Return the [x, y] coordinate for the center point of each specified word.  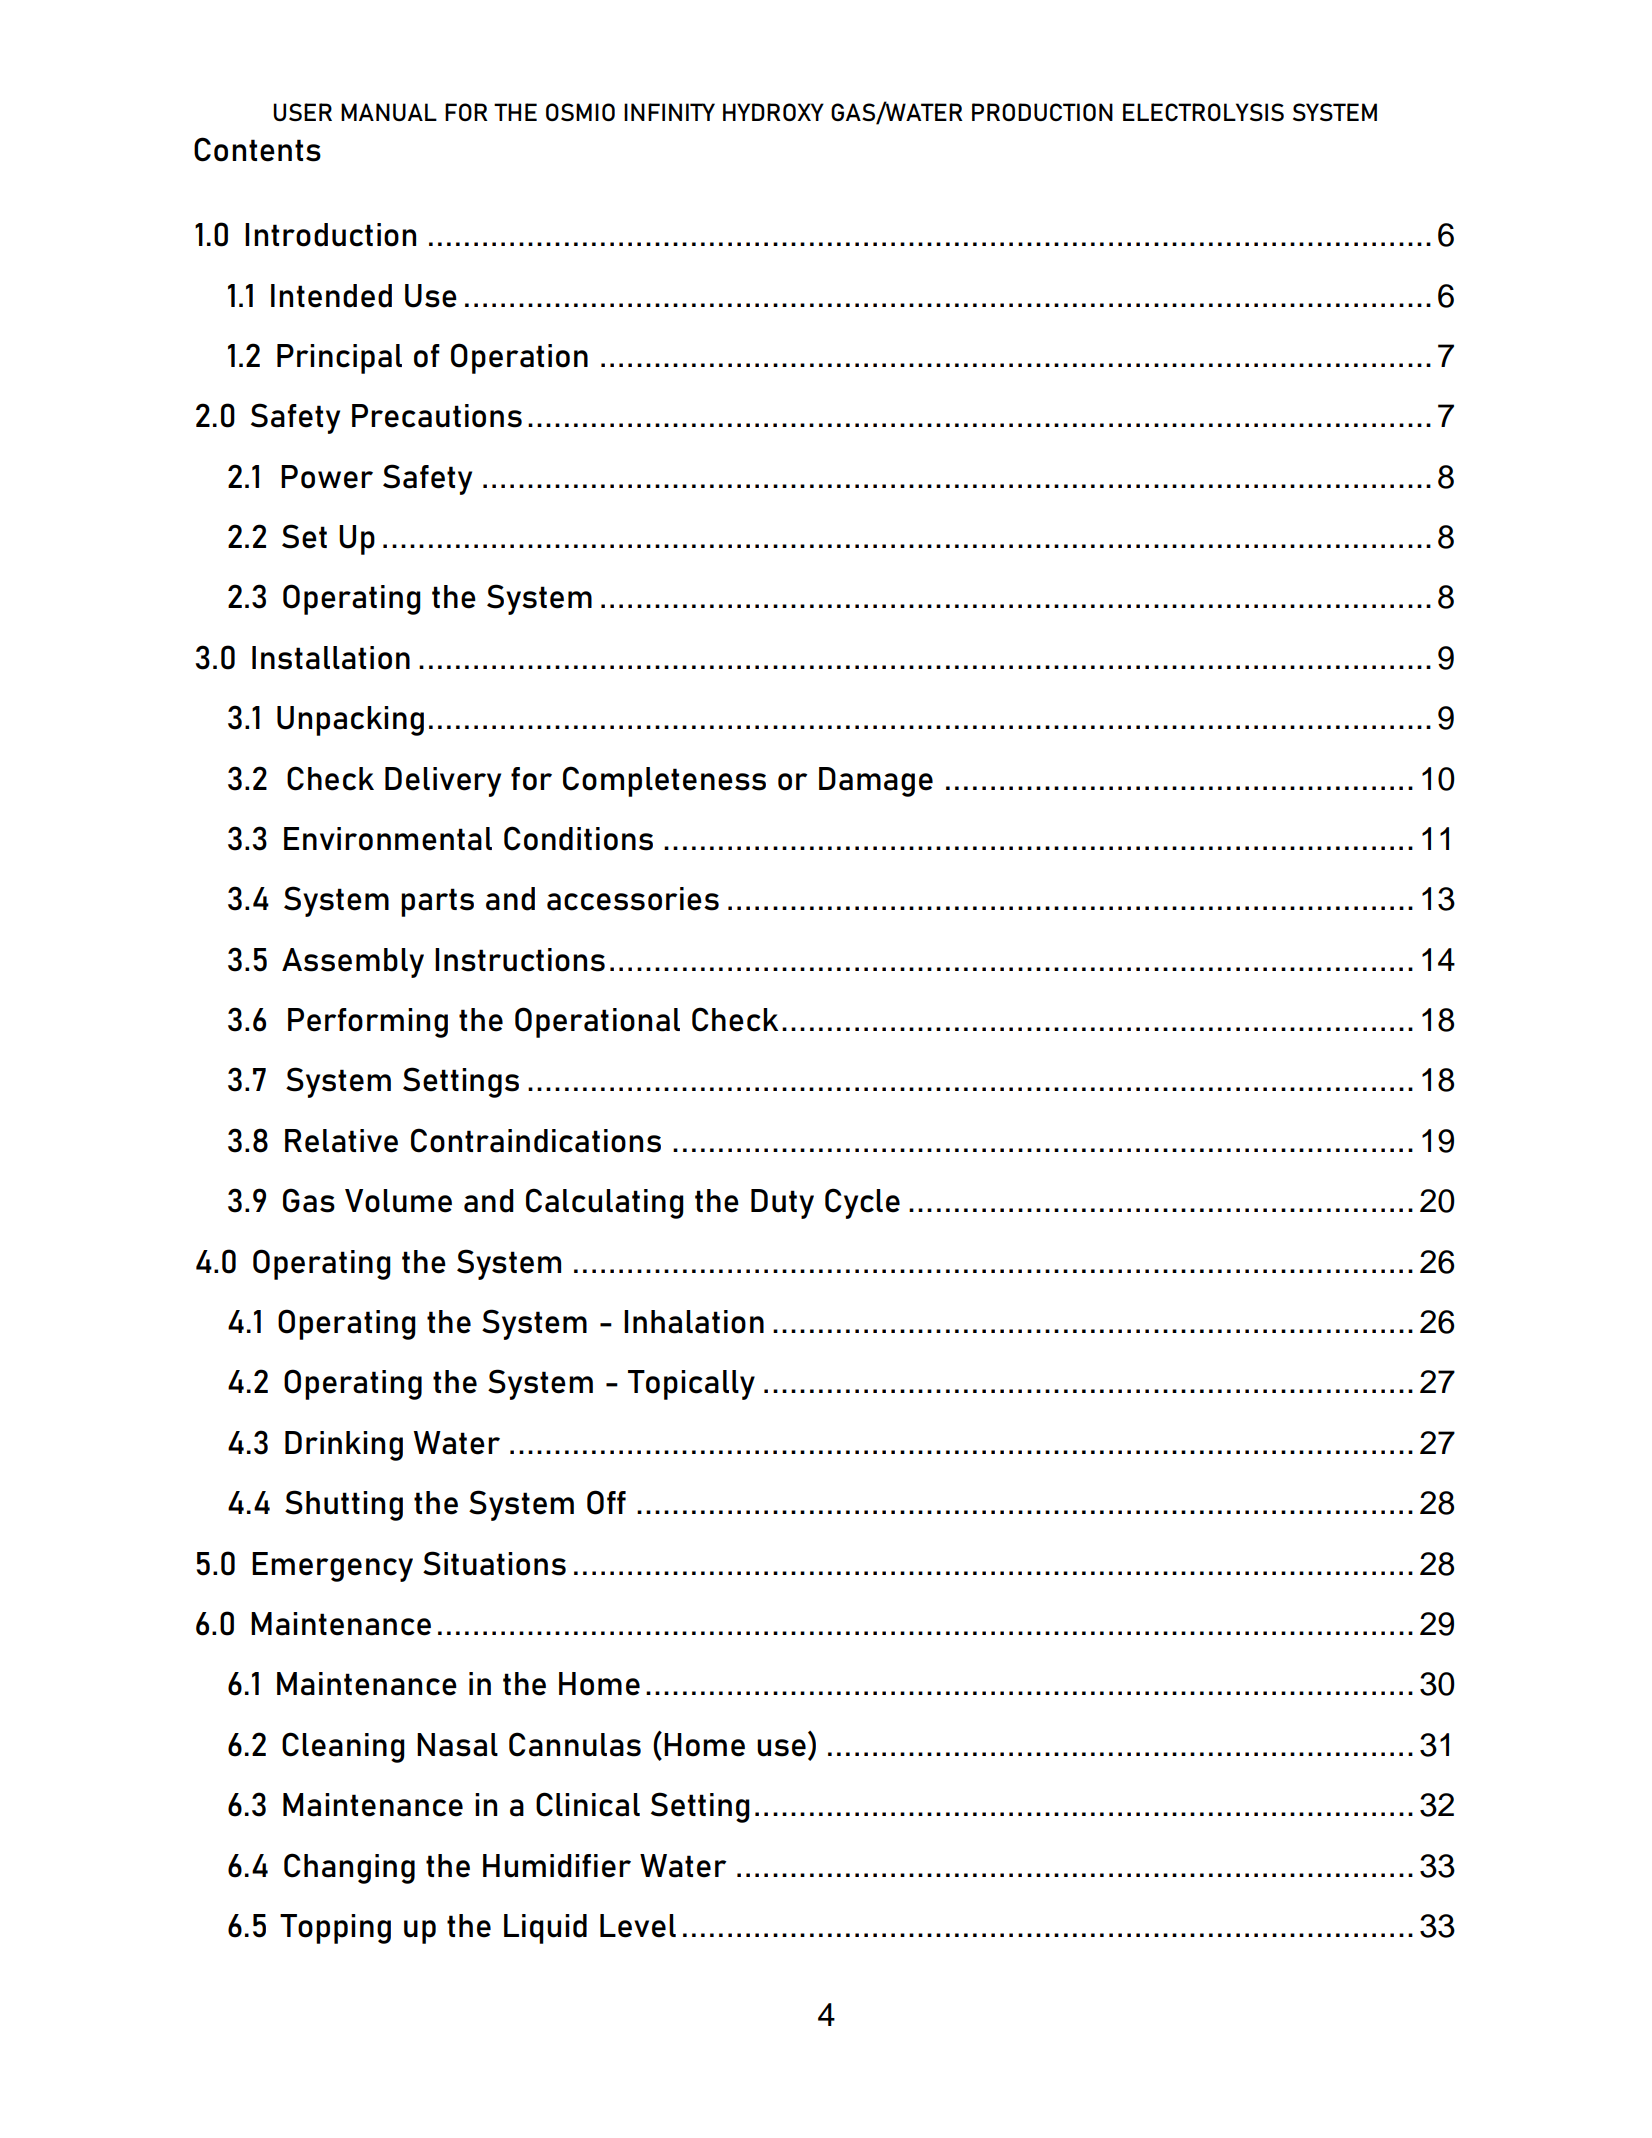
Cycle [862, 1203]
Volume [398, 1201]
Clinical [588, 1804]
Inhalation [694, 1322]
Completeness [664, 781]
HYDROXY [773, 112]
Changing [349, 1868]
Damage [876, 782]
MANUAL [389, 112]
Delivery [443, 782]
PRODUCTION [1042, 112]
